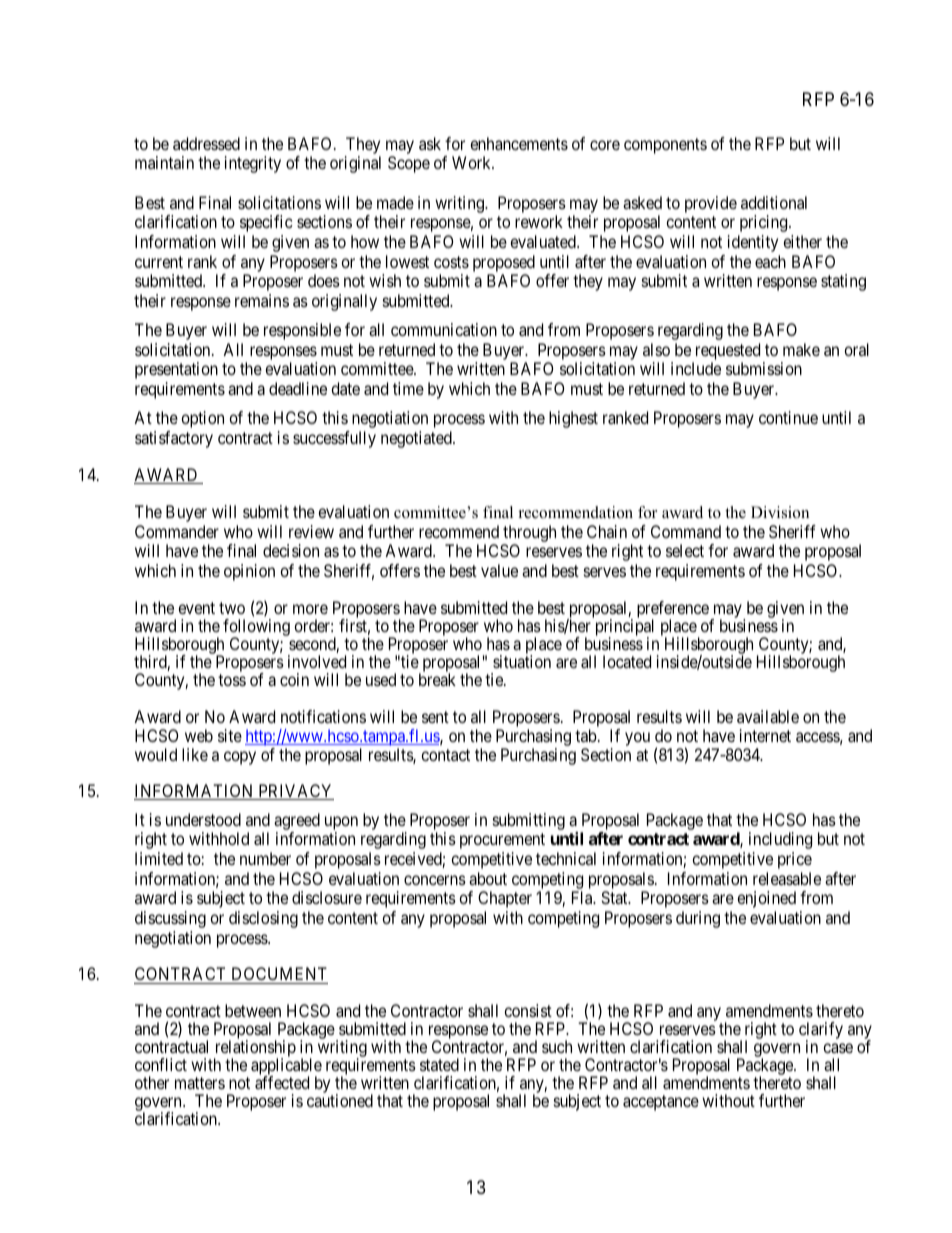  What do you see at coordinates (557, 1046) in the page?
I see `such` at bounding box center [557, 1046].
